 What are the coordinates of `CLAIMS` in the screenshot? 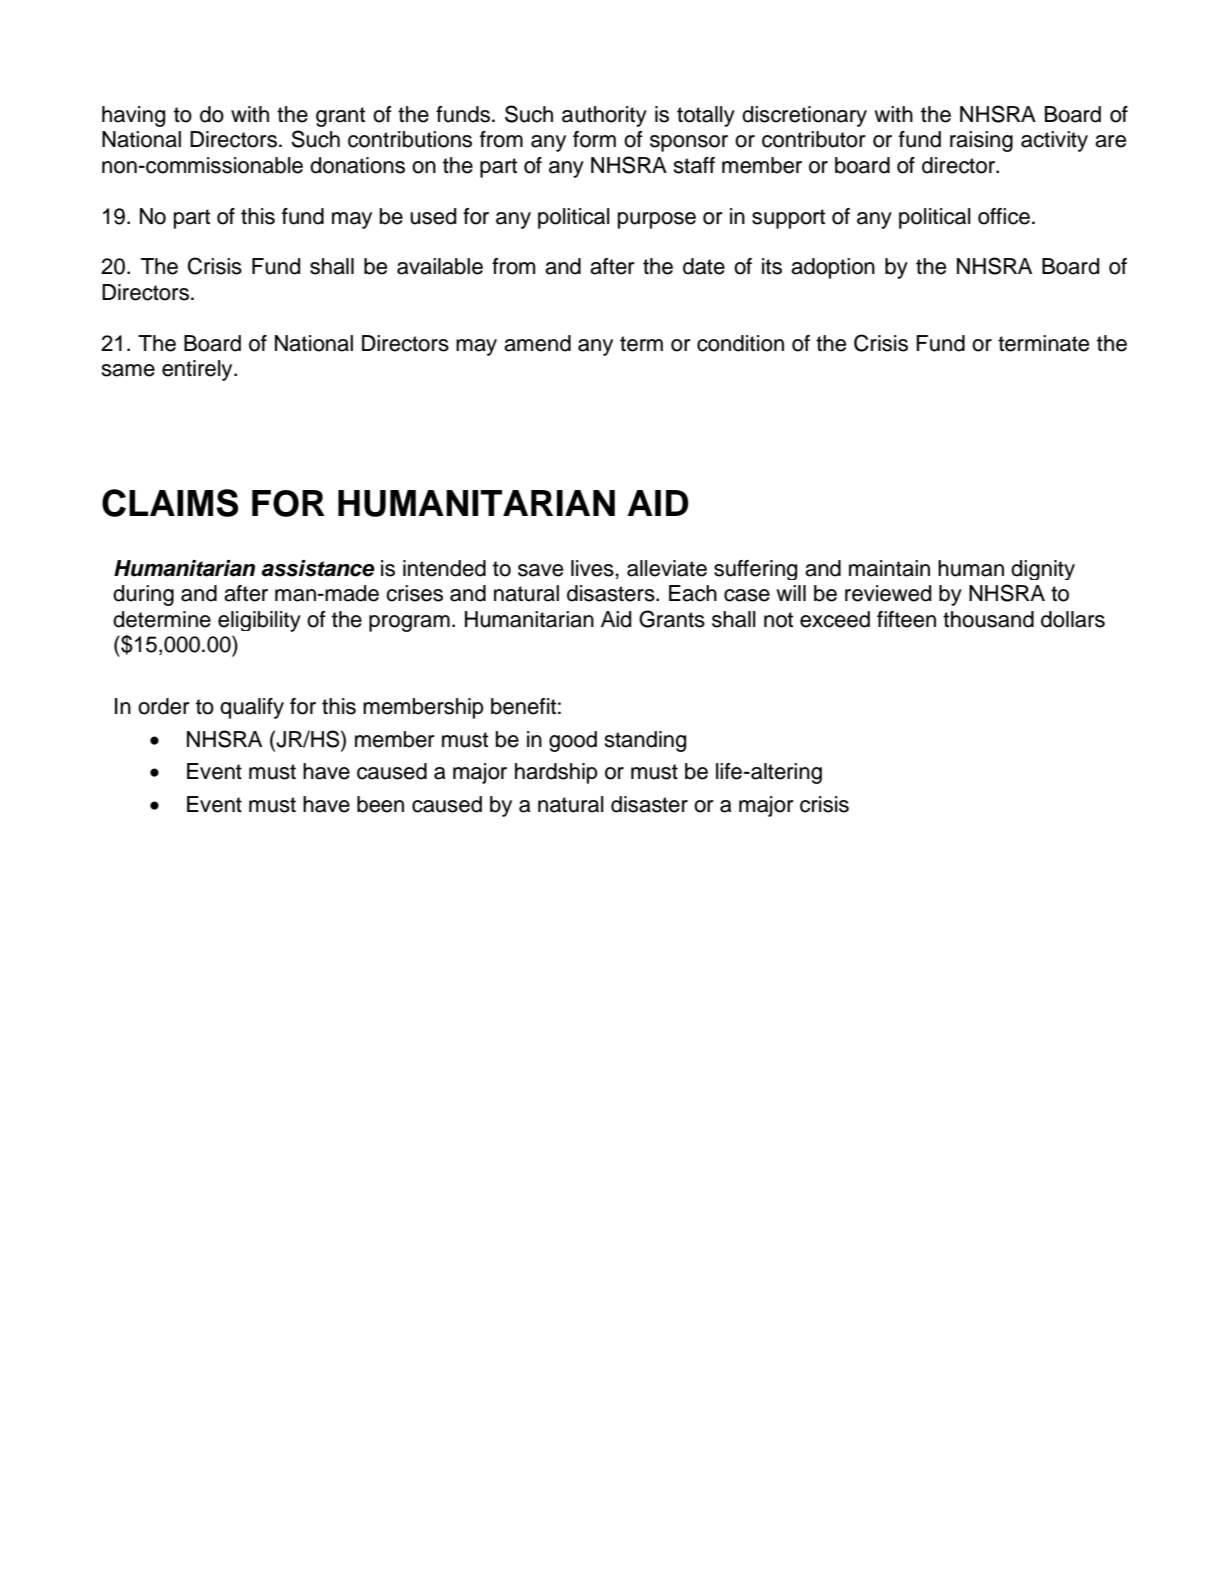 It's located at (170, 503).
